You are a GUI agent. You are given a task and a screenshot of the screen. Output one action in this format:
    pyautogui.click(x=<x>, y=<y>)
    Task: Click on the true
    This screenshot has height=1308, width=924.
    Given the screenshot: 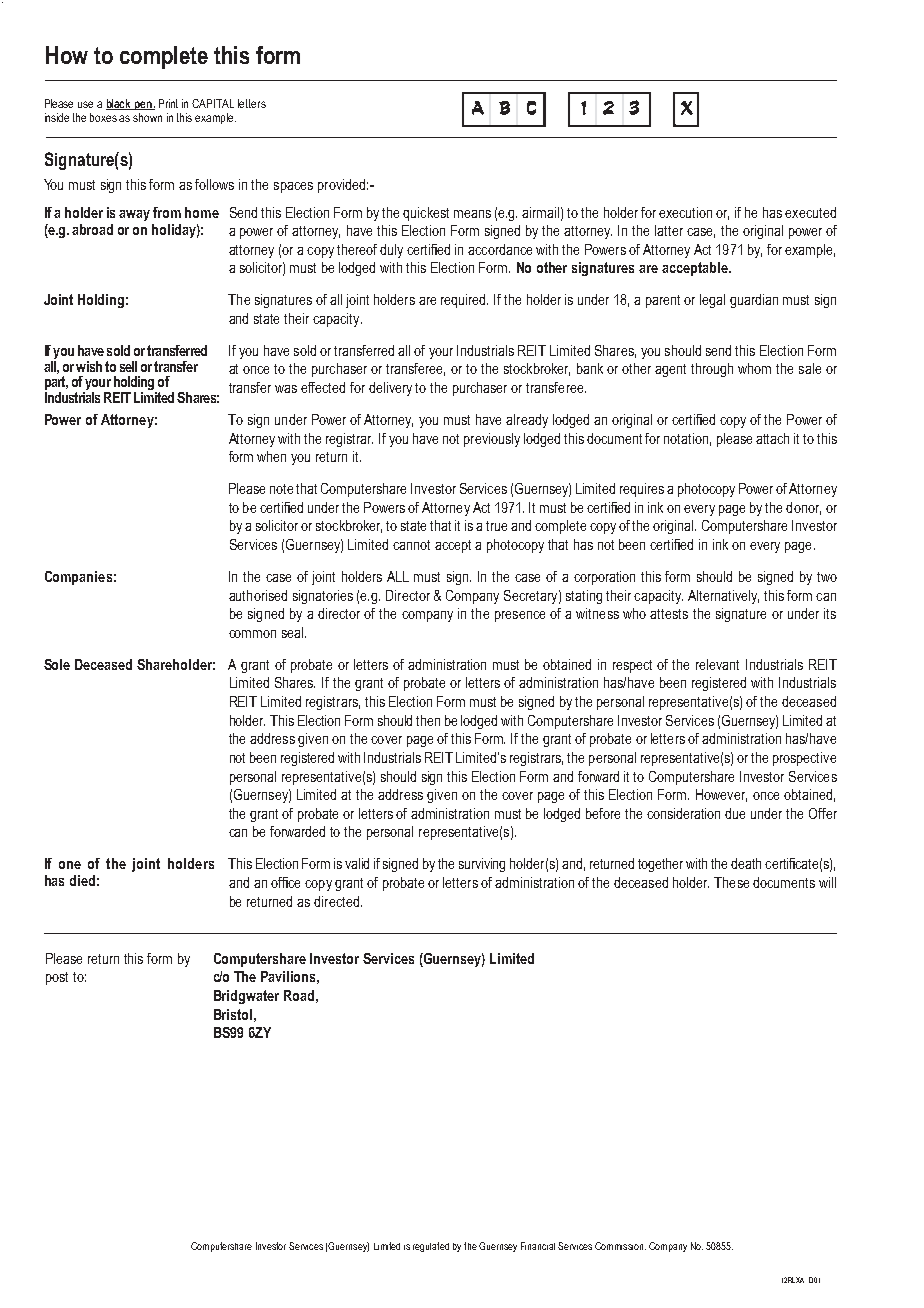 What is the action you would take?
    pyautogui.click(x=496, y=526)
